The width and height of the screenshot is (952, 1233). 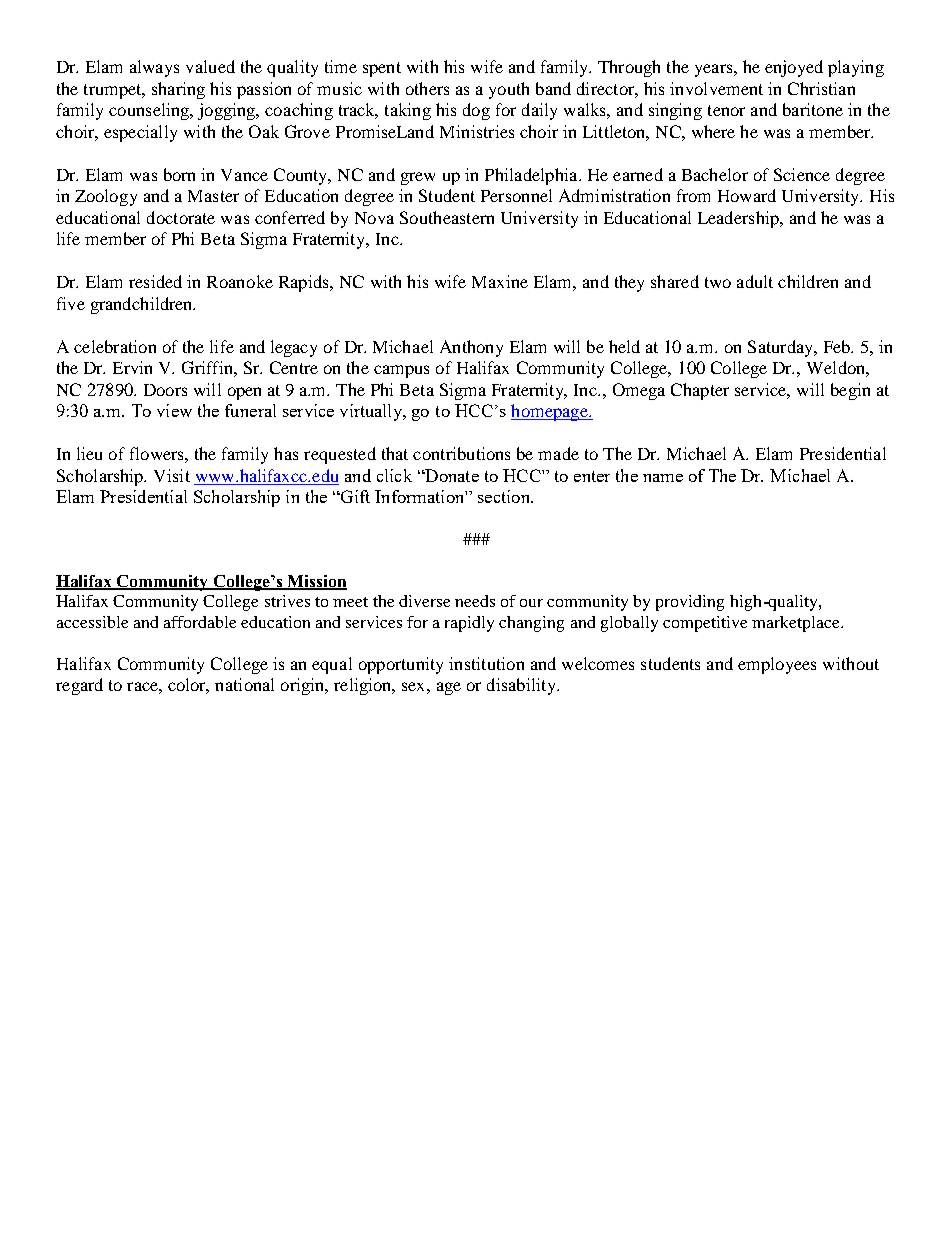 What do you see at coordinates (165, 390) in the screenshot?
I see `Doors` at bounding box center [165, 390].
